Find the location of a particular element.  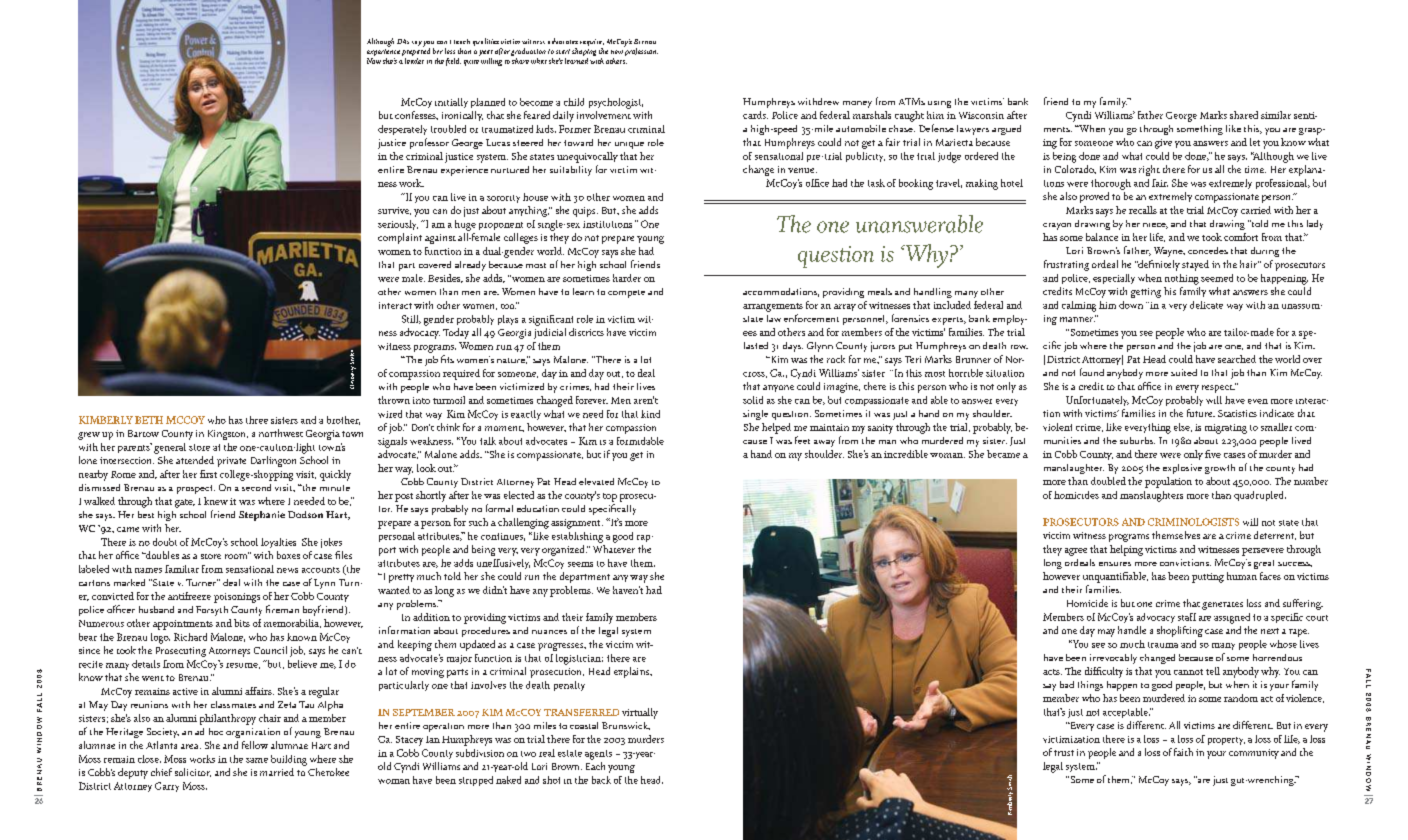

lasted is located at coordinates (756, 345).
